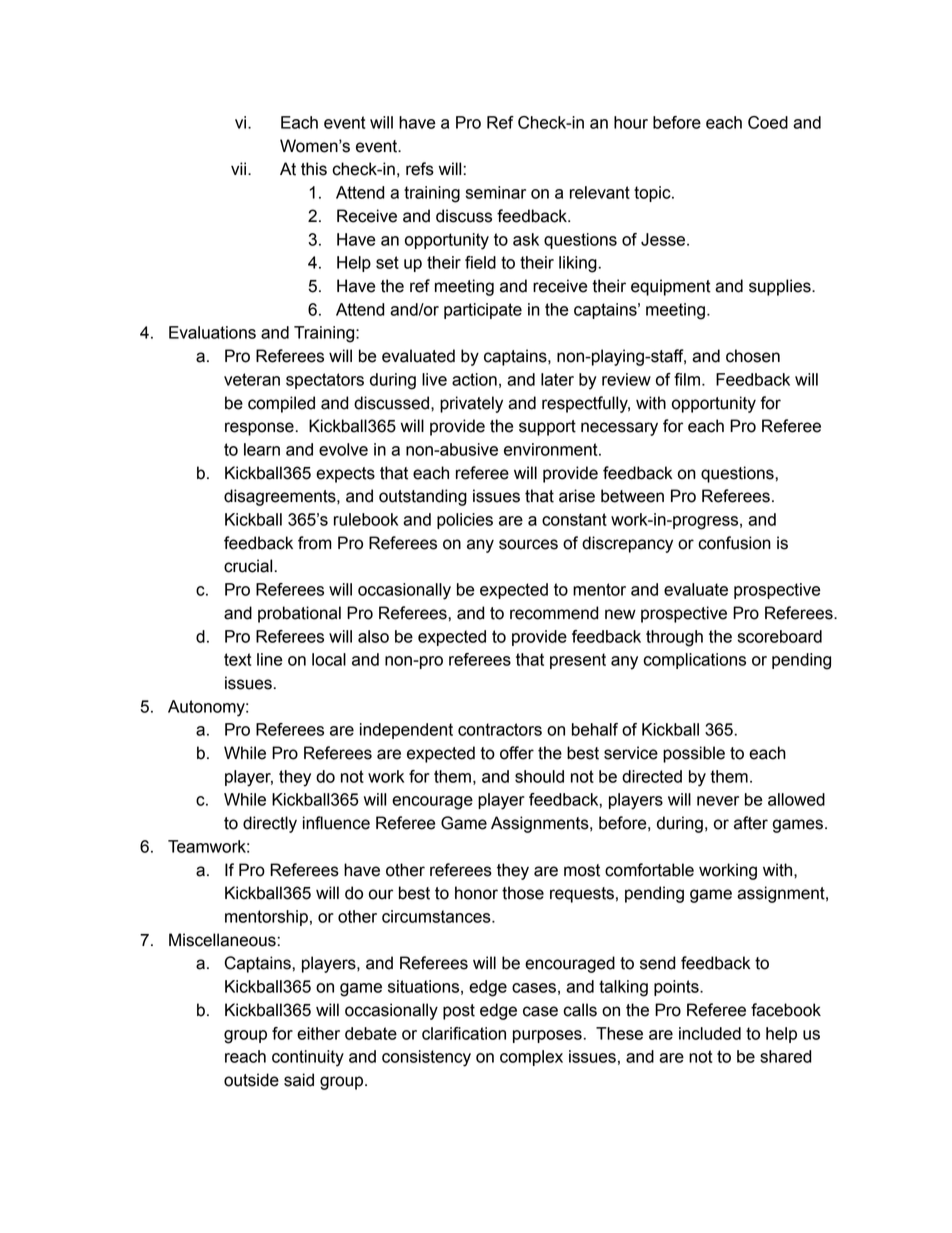  What do you see at coordinates (270, 824) in the screenshot?
I see `directly` at bounding box center [270, 824].
